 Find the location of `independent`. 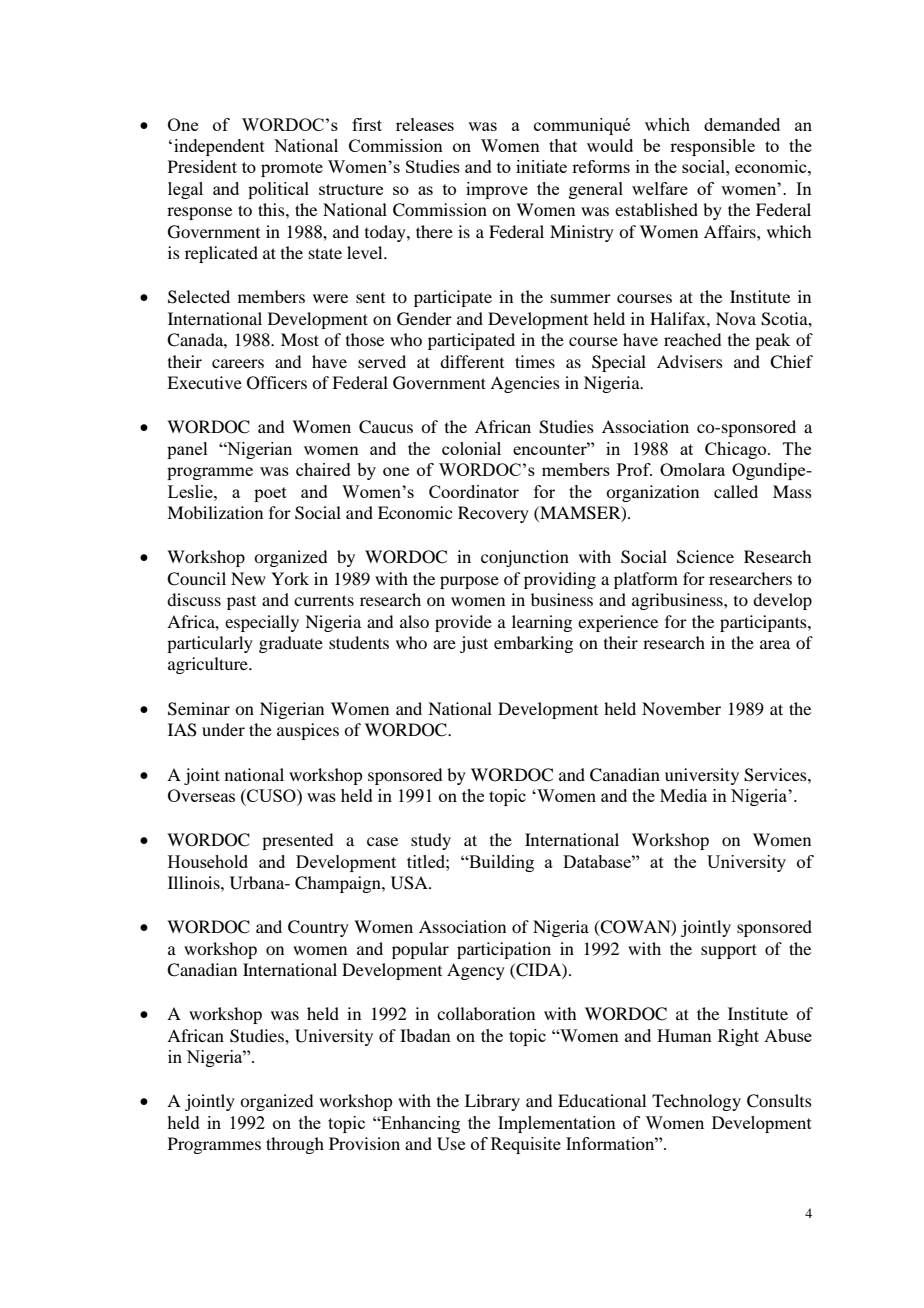

independent is located at coordinates (219, 147).
